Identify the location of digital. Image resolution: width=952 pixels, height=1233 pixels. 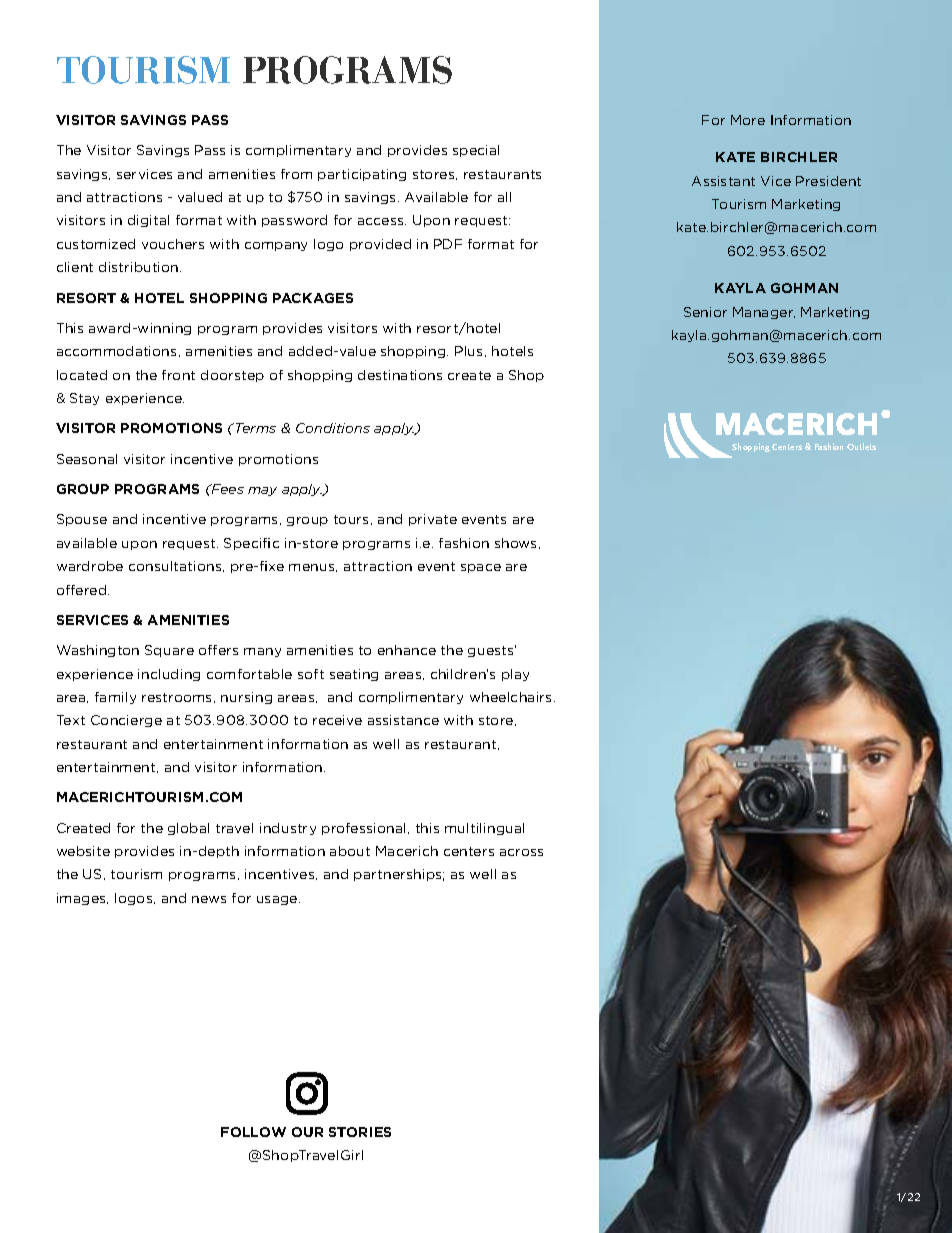
(148, 221).
